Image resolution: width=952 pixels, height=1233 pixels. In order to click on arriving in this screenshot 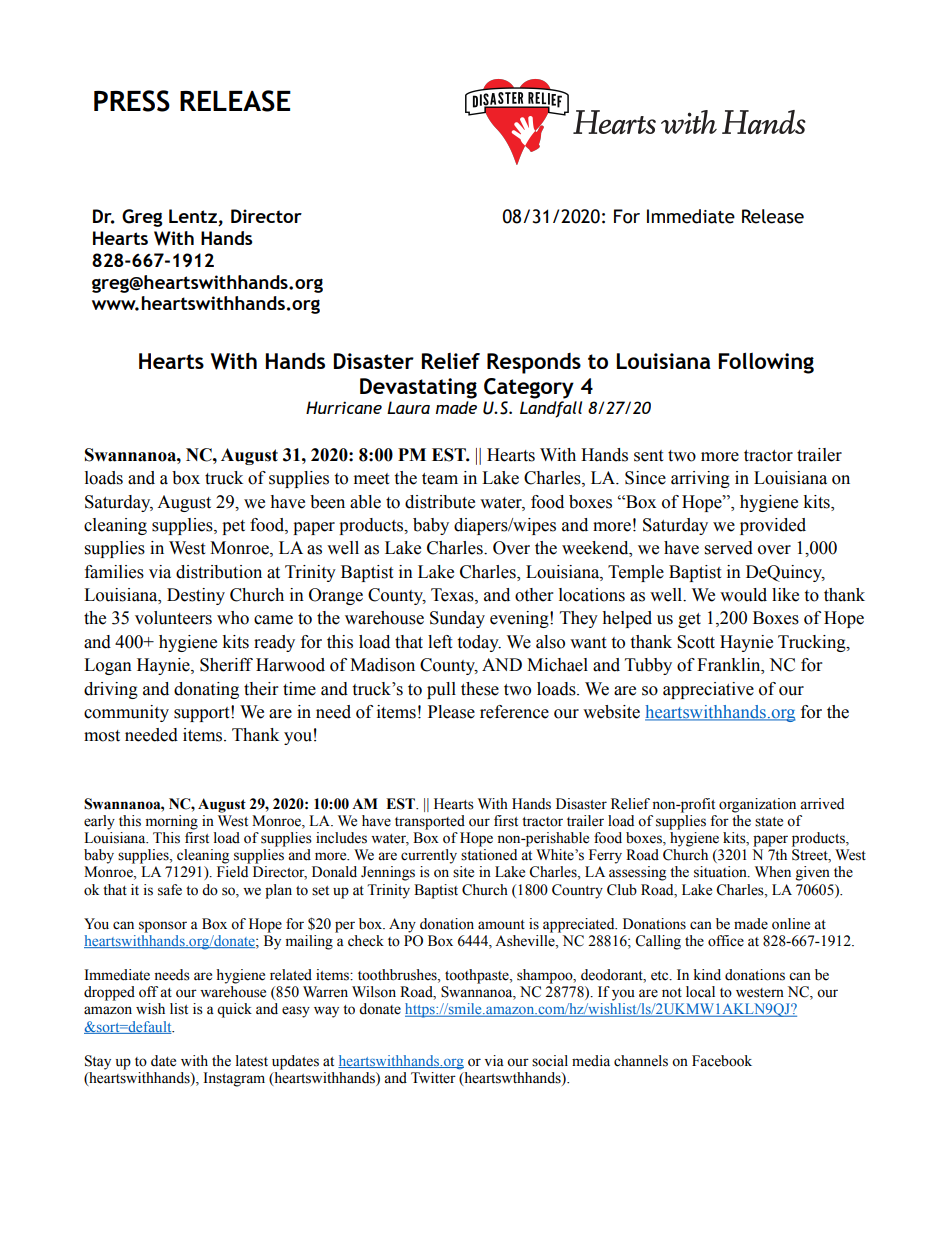, I will do `click(700, 479)`.
